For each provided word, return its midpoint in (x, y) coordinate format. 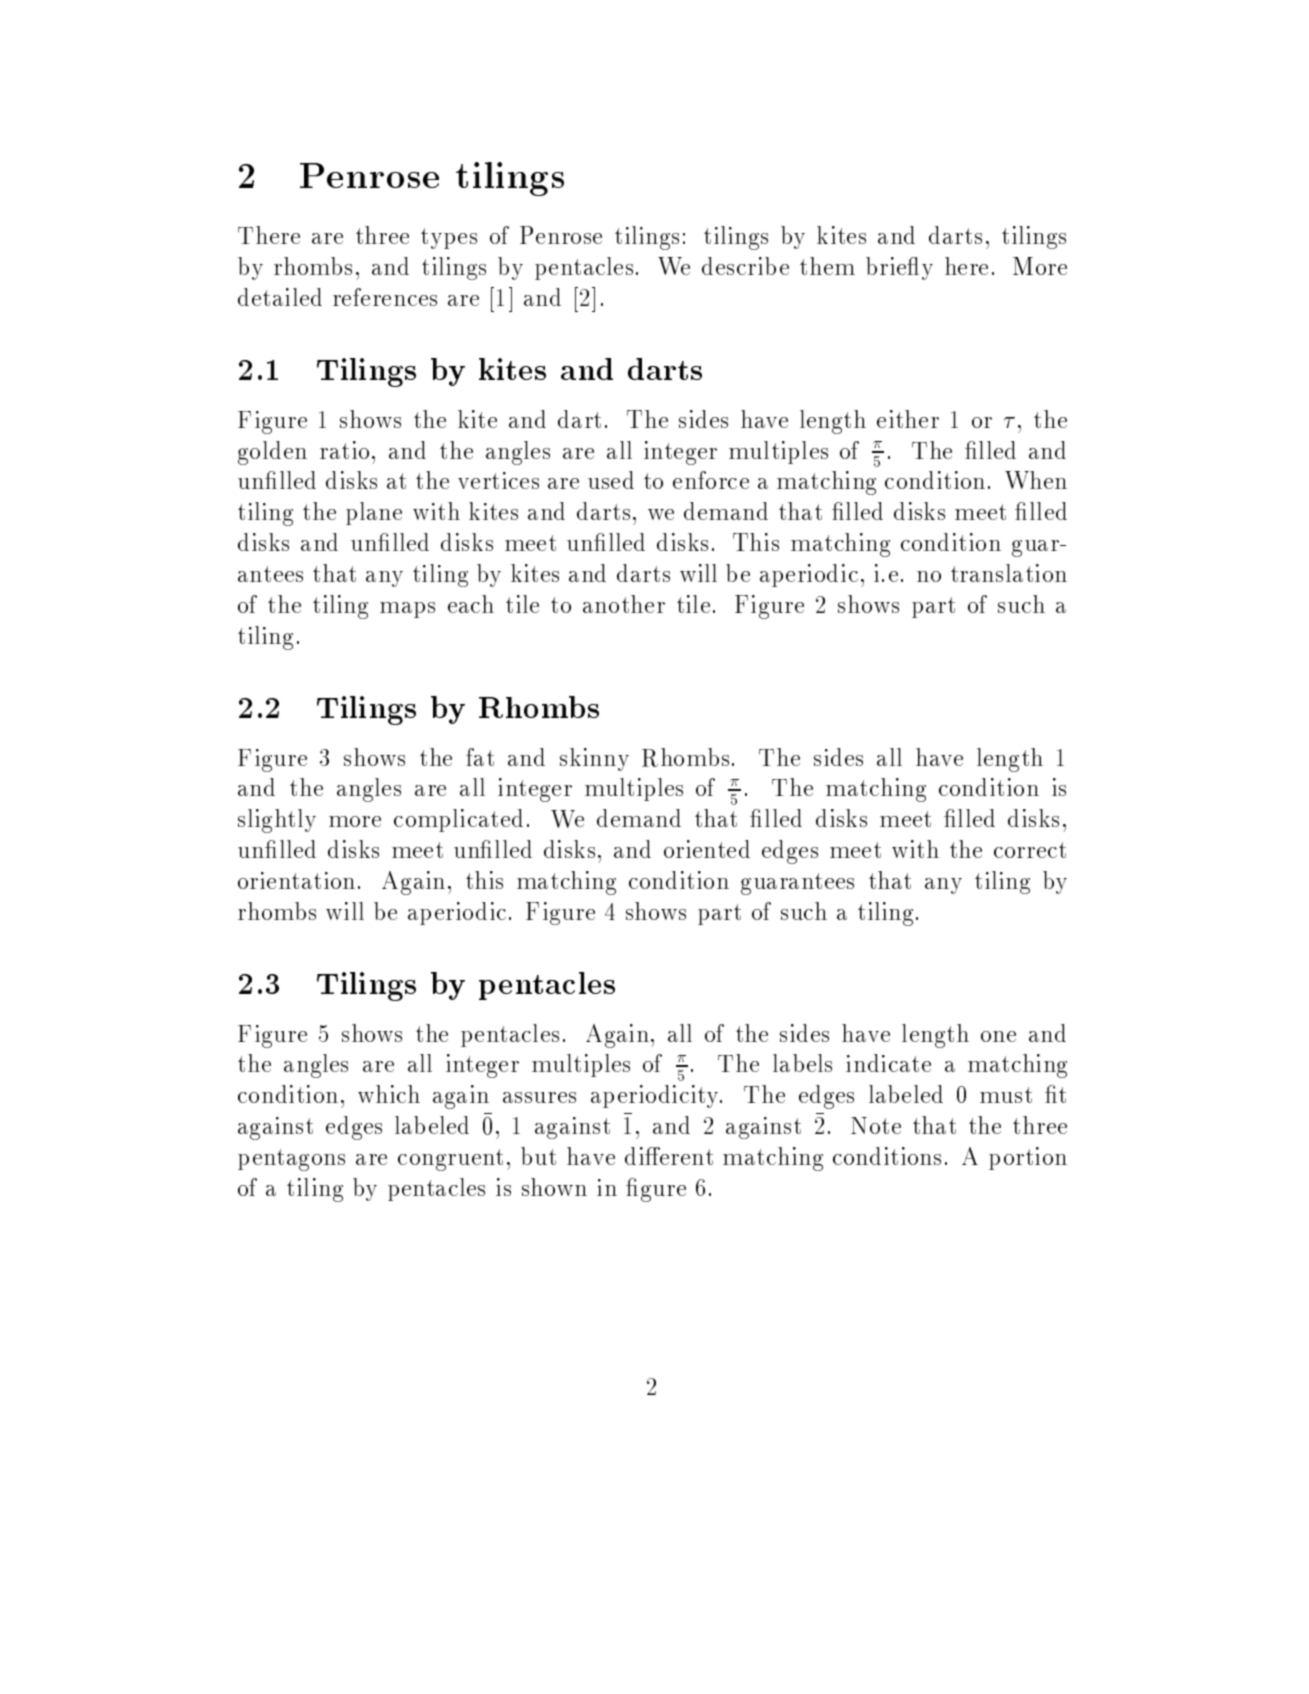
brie (887, 266)
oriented (707, 849)
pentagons (291, 1160)
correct (1030, 850)
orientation (296, 880)
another (624, 604)
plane (374, 513)
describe (745, 266)
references (385, 297)
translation (1009, 573)
